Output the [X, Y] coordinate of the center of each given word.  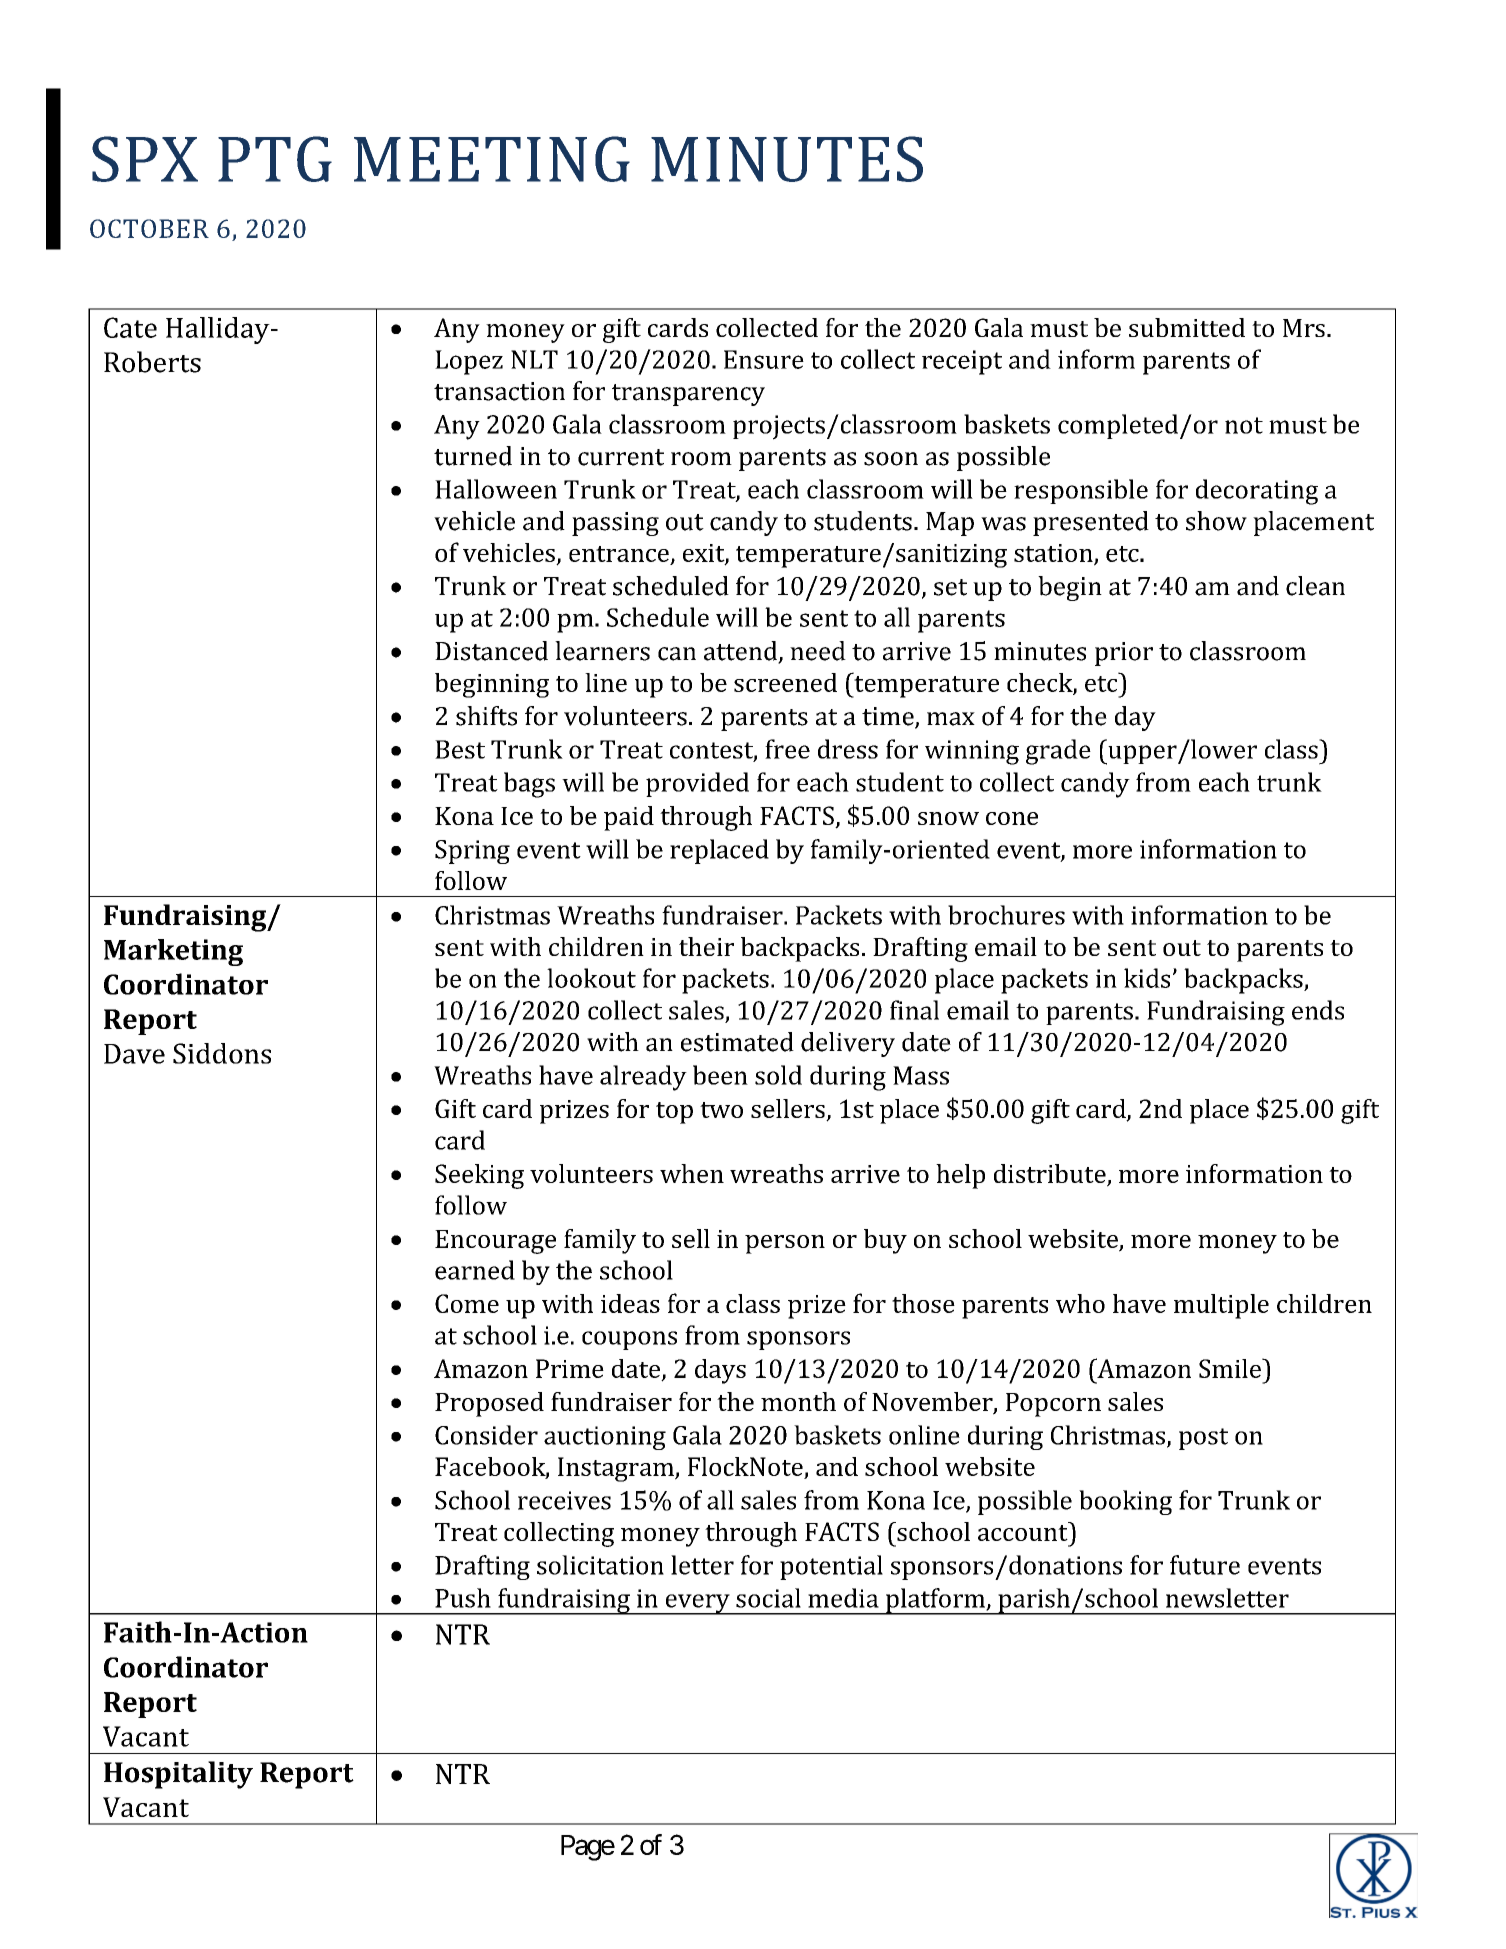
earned [475, 1270]
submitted [1187, 327]
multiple [1221, 1306]
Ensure [764, 359]
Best [460, 749]
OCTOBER [149, 228]
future [1205, 1565]
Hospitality [178, 1775]
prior [1124, 654]
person [785, 1244]
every [697, 1604]
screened [785, 682]
